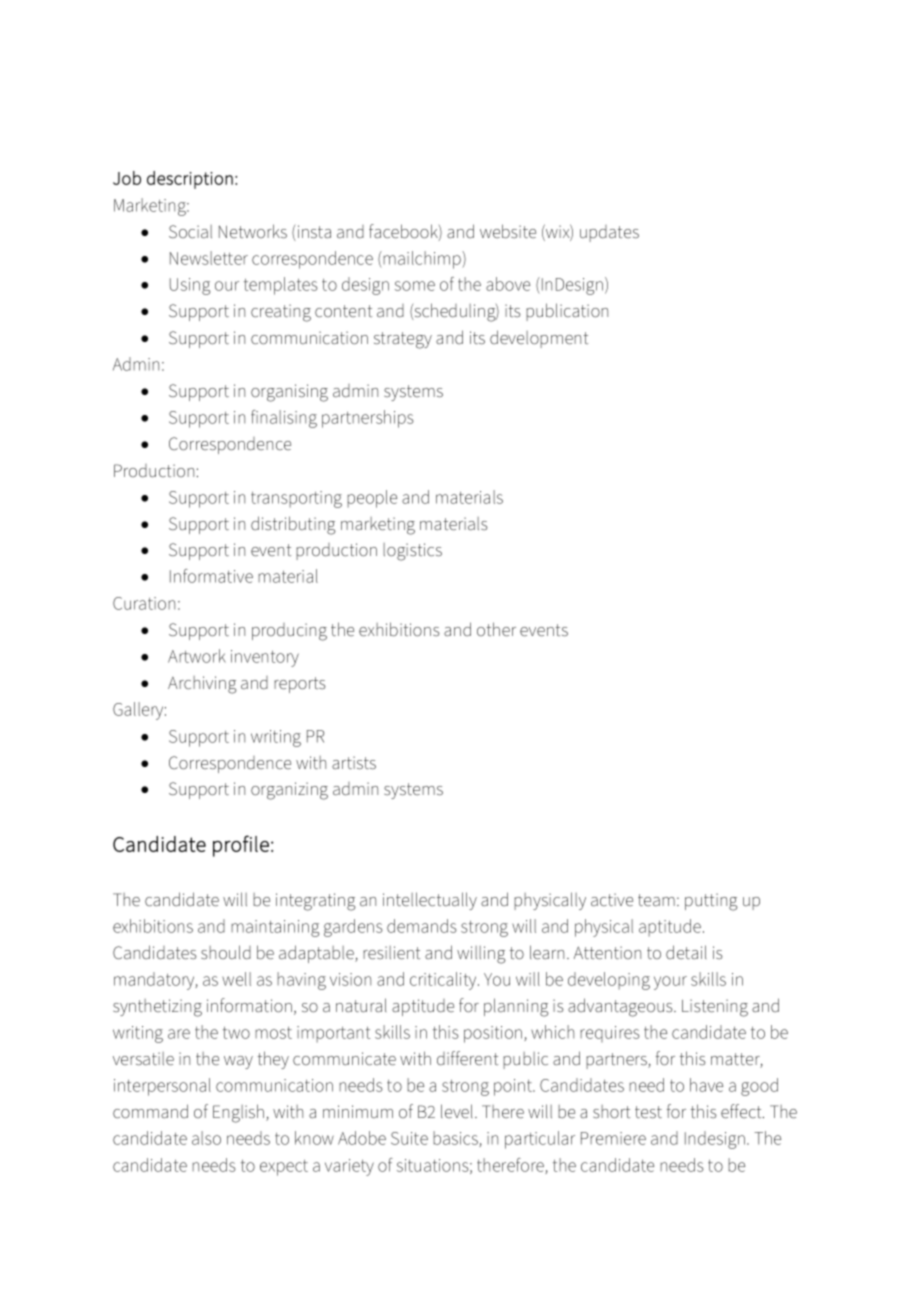  Describe the element at coordinates (190, 232) in the screenshot. I see `Social` at that location.
